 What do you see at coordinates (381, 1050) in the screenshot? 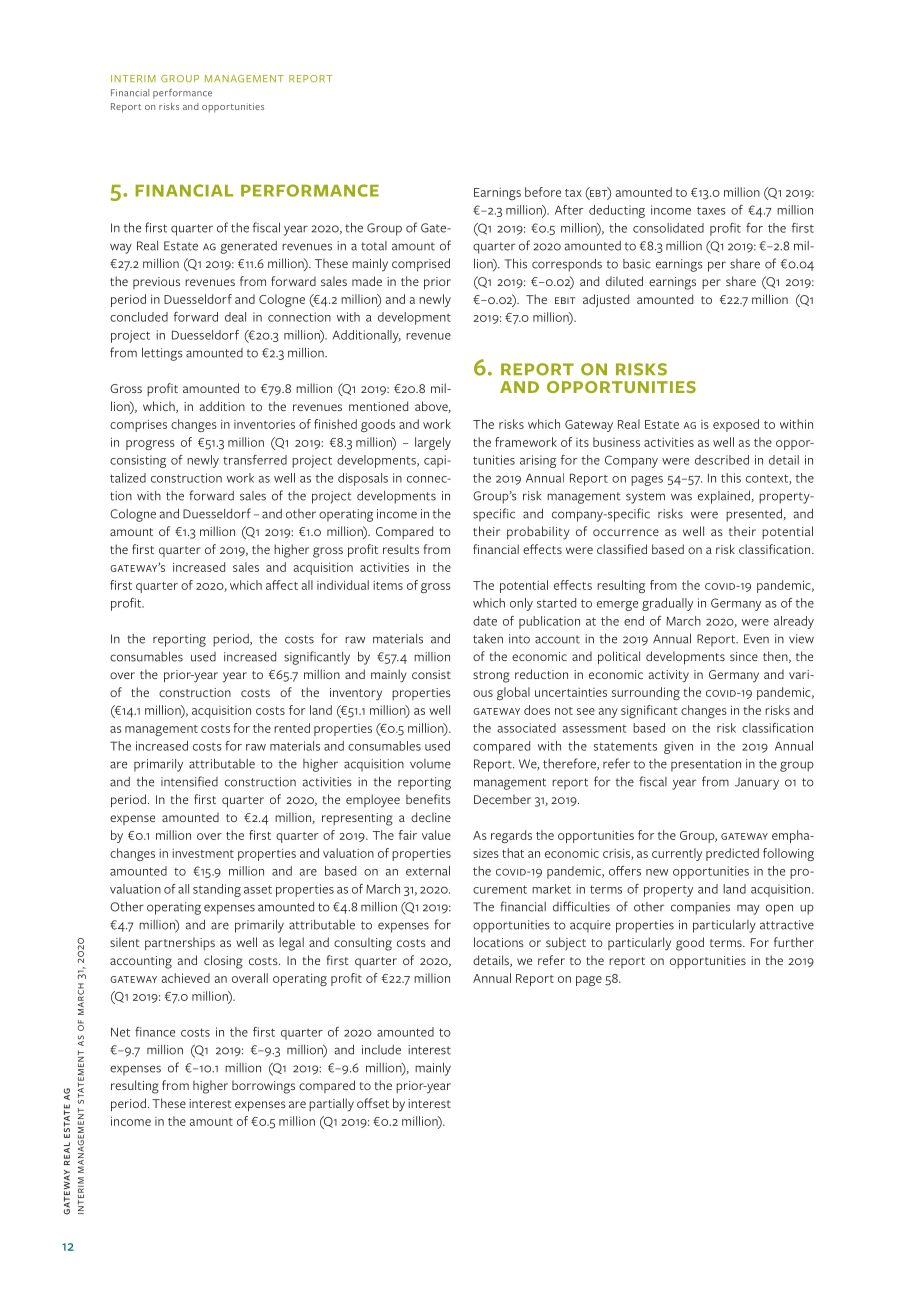
I see `include` at bounding box center [381, 1050].
